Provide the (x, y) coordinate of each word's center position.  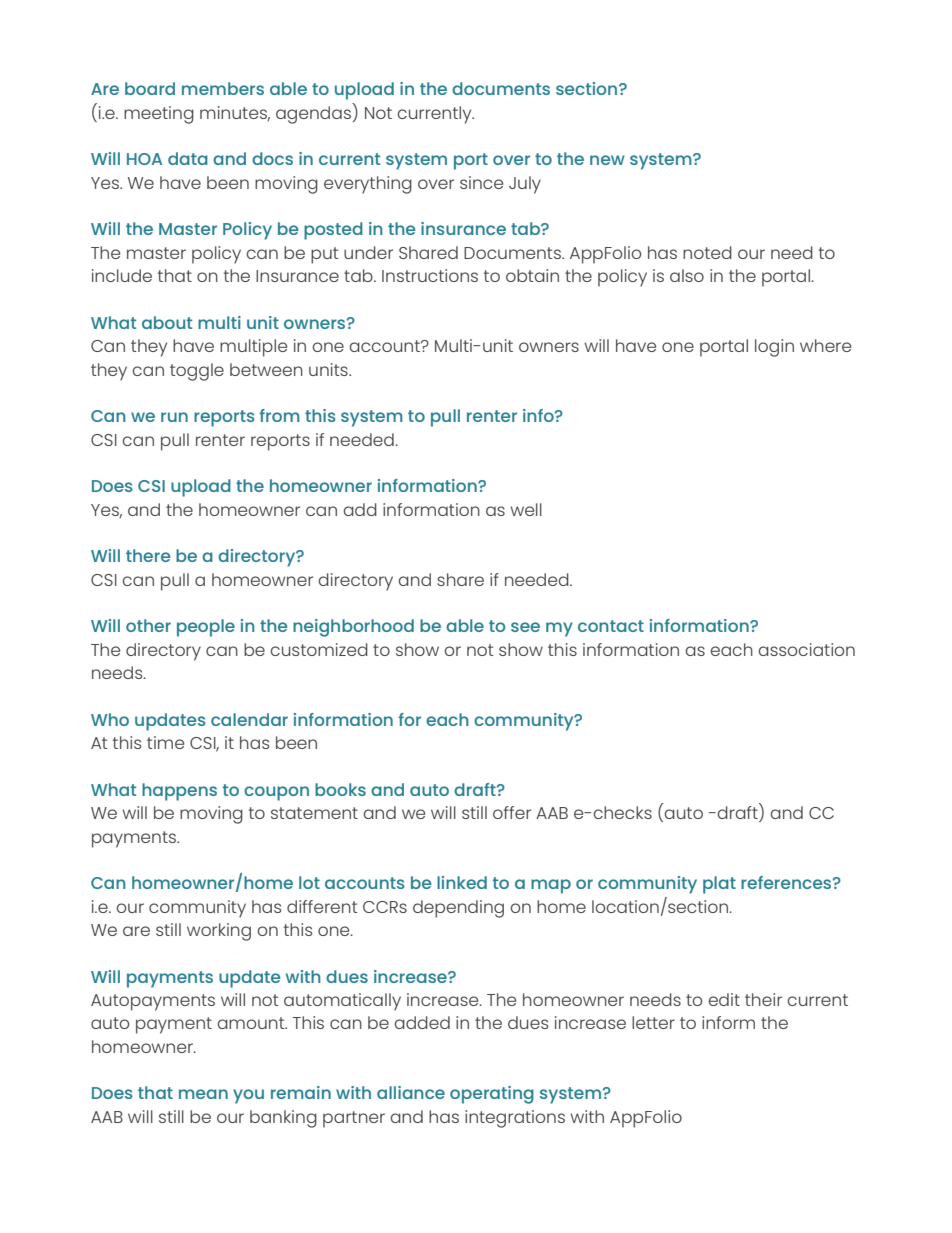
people (206, 628)
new (607, 160)
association (807, 649)
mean (203, 1094)
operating (492, 1095)
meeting (159, 115)
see (525, 627)
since (481, 182)
